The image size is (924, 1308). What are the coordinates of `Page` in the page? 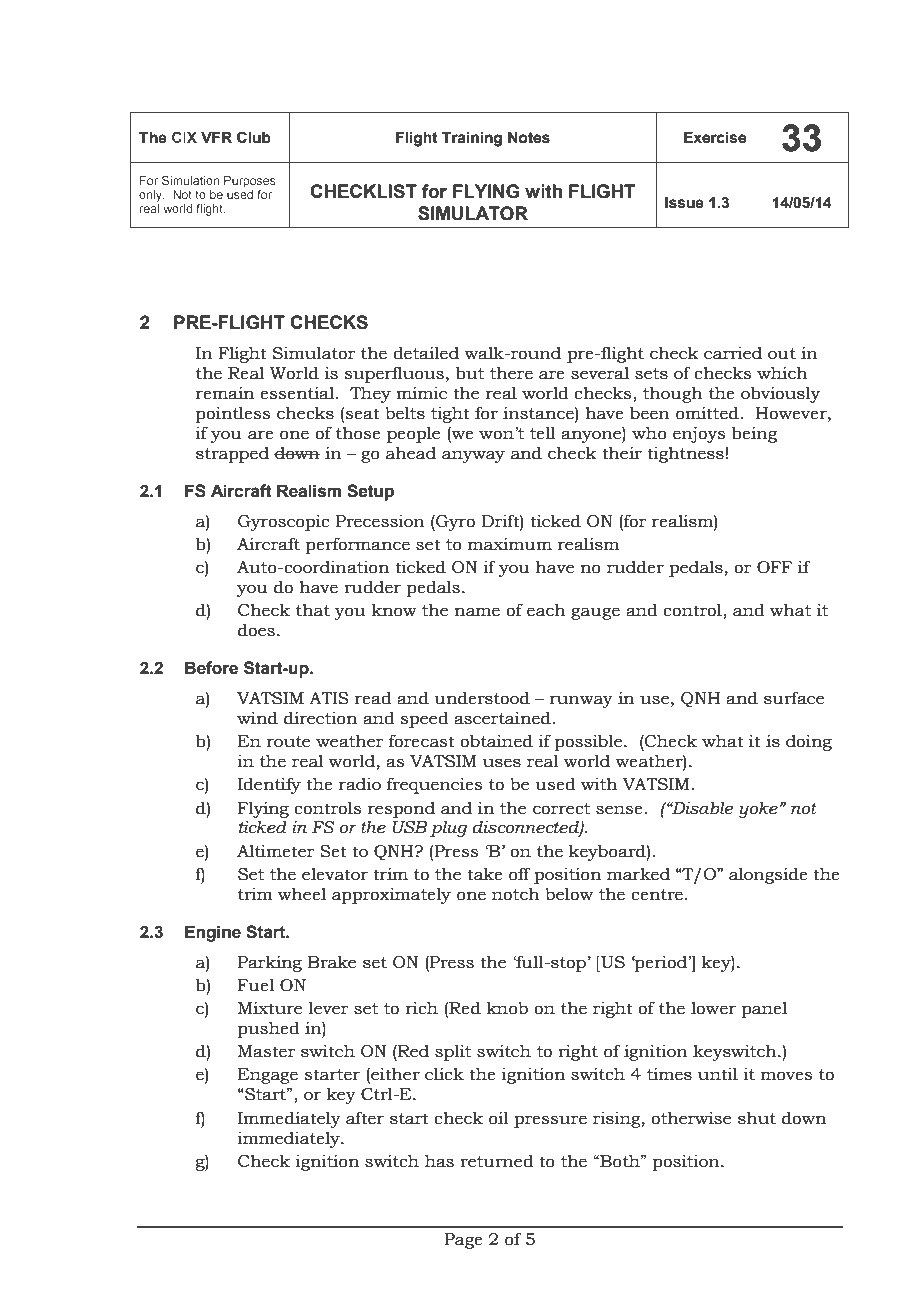 It's located at (463, 1241).
